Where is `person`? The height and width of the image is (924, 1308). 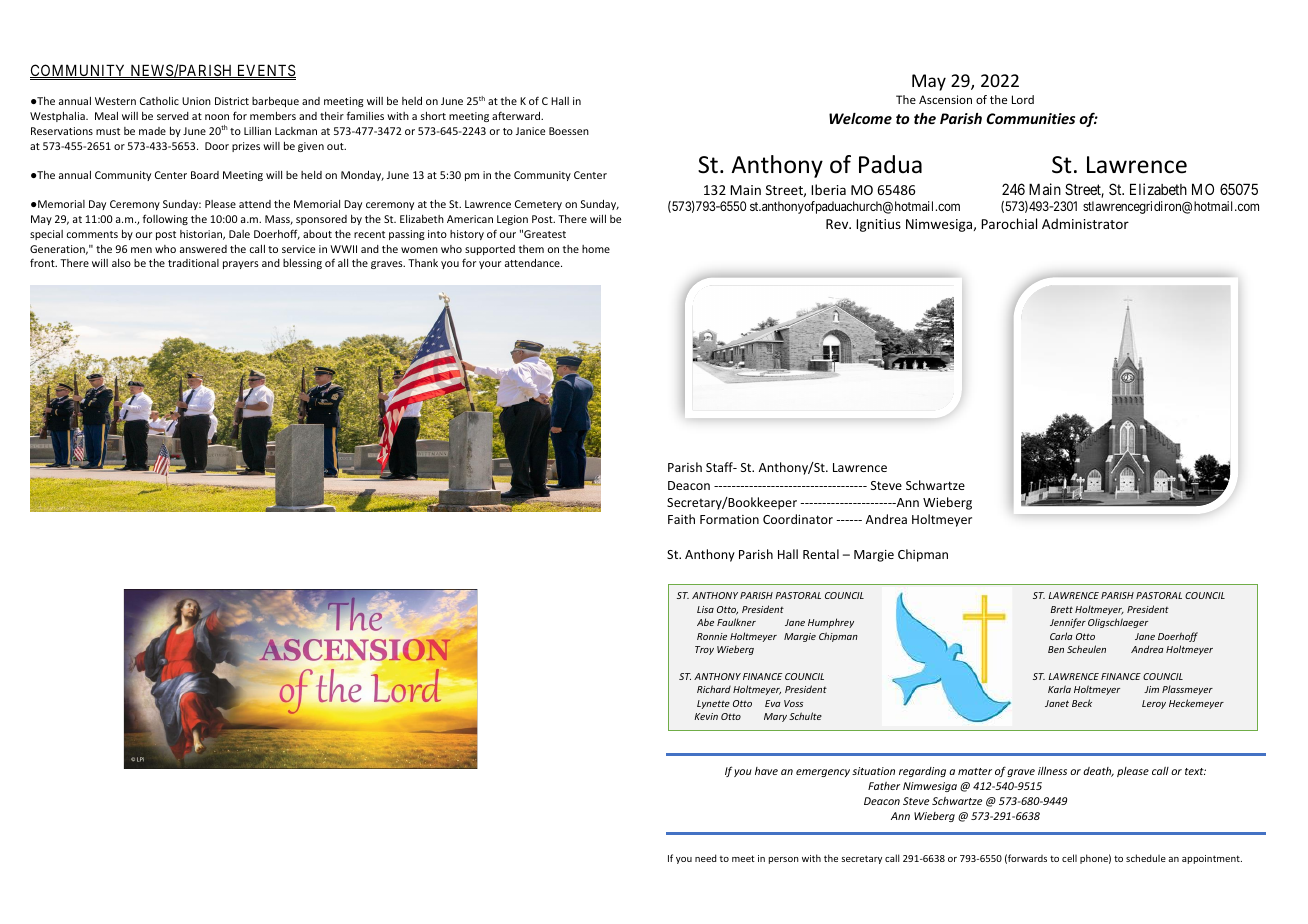 person is located at coordinates (784, 860).
